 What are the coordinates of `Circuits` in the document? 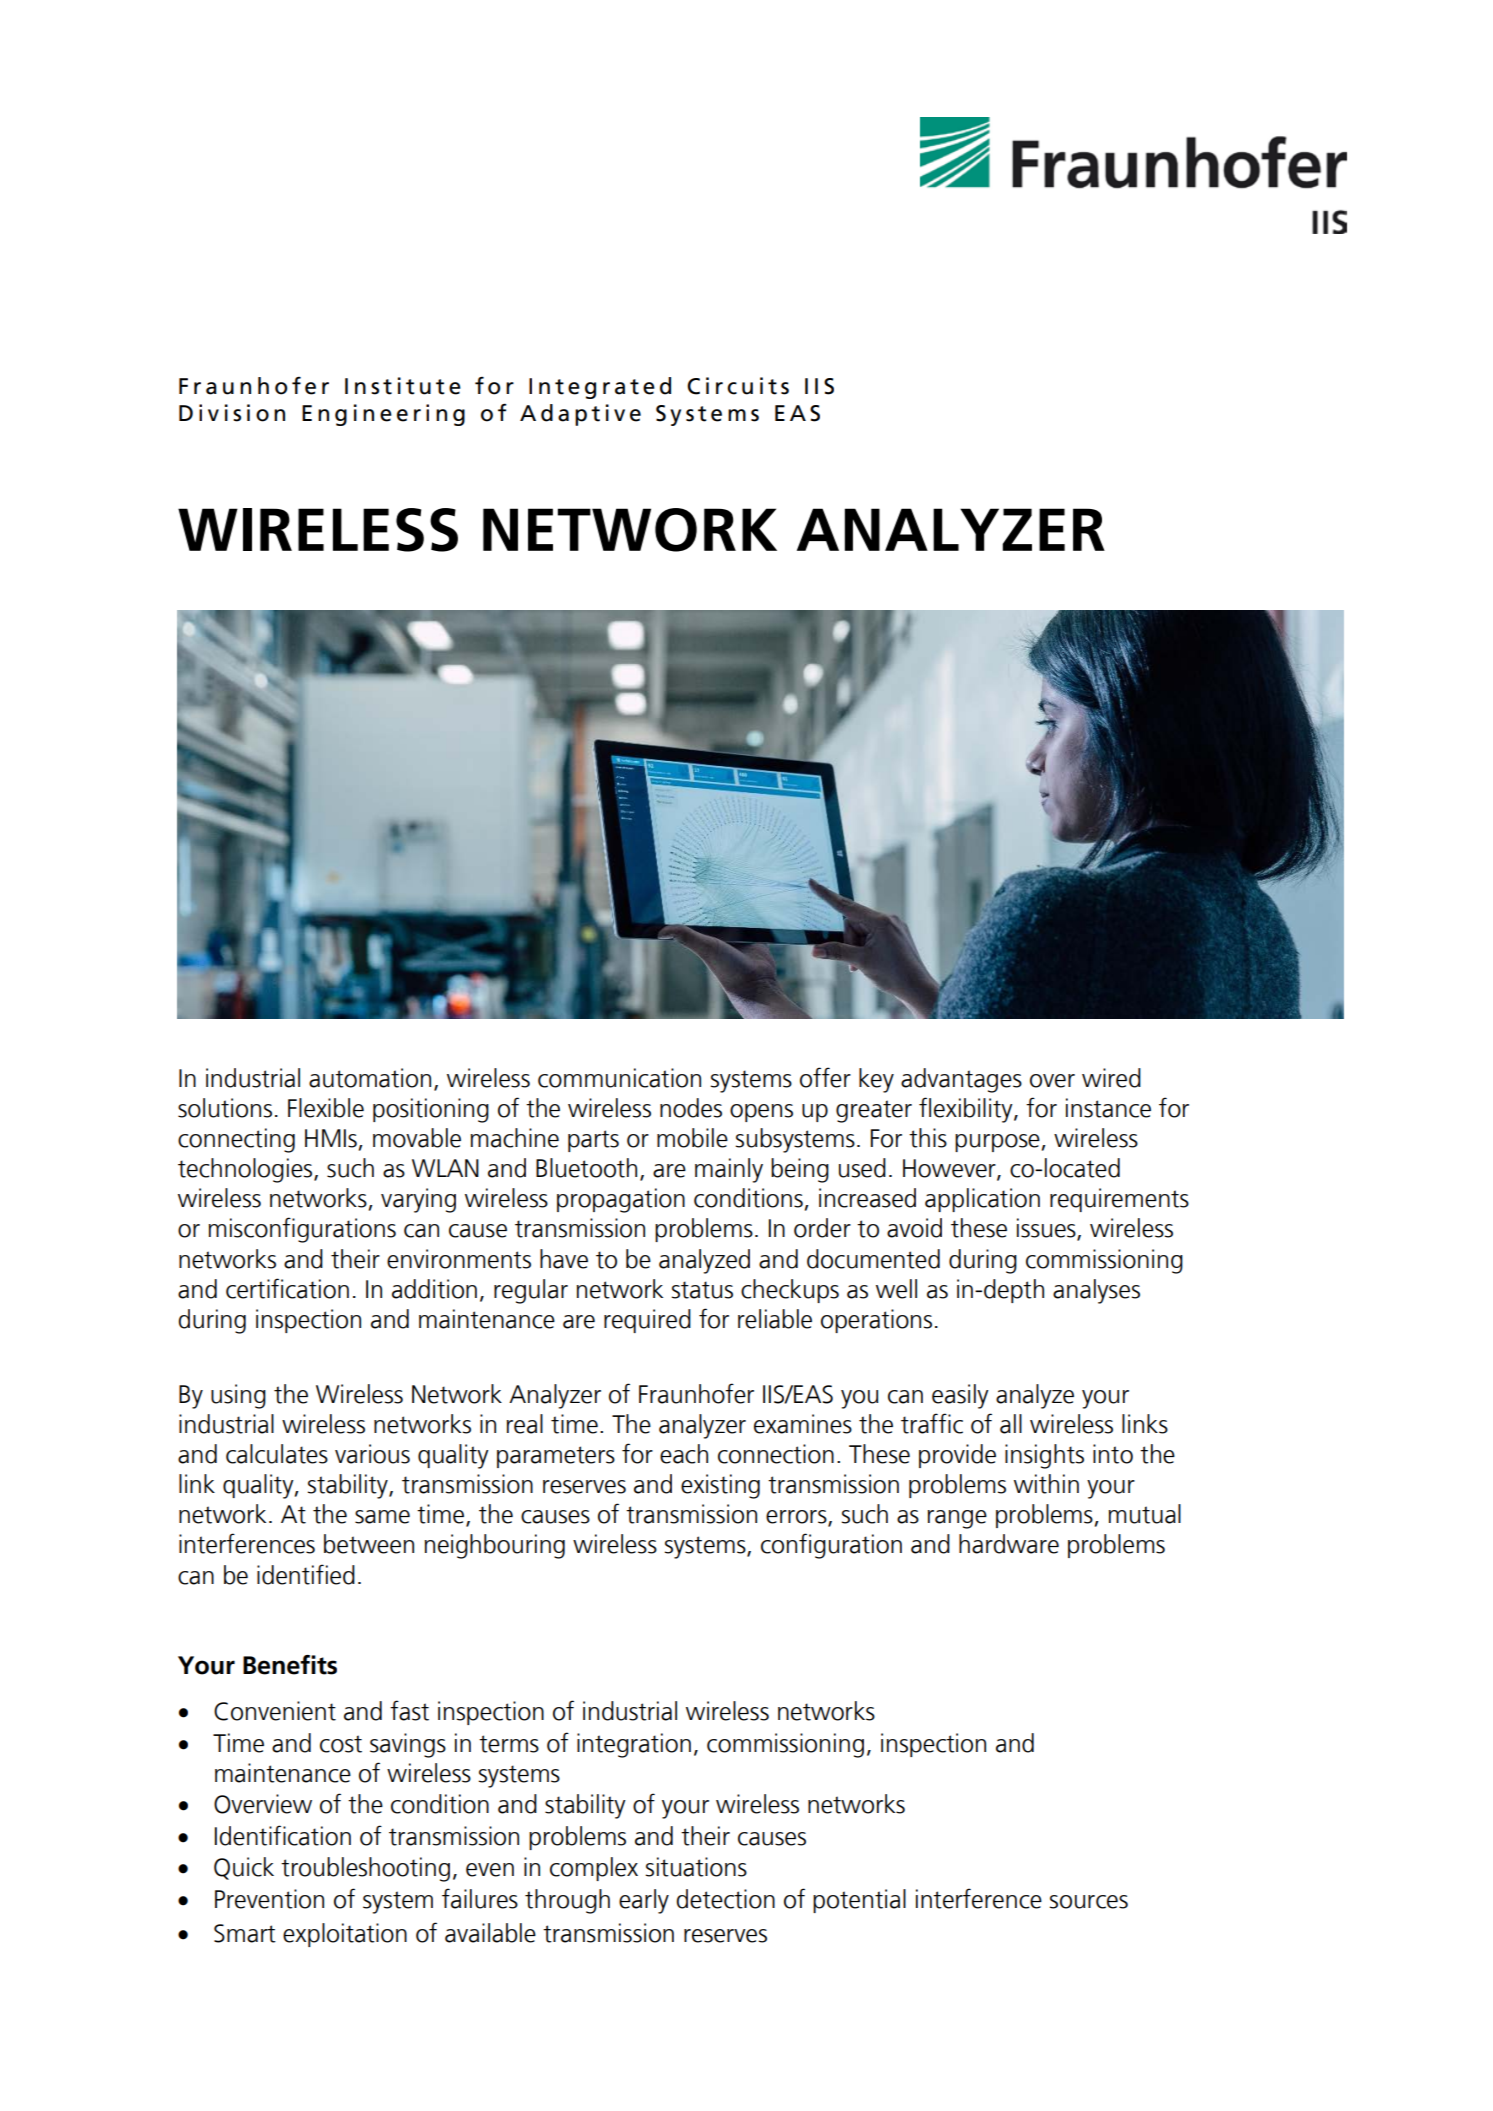 It's located at (738, 386).
